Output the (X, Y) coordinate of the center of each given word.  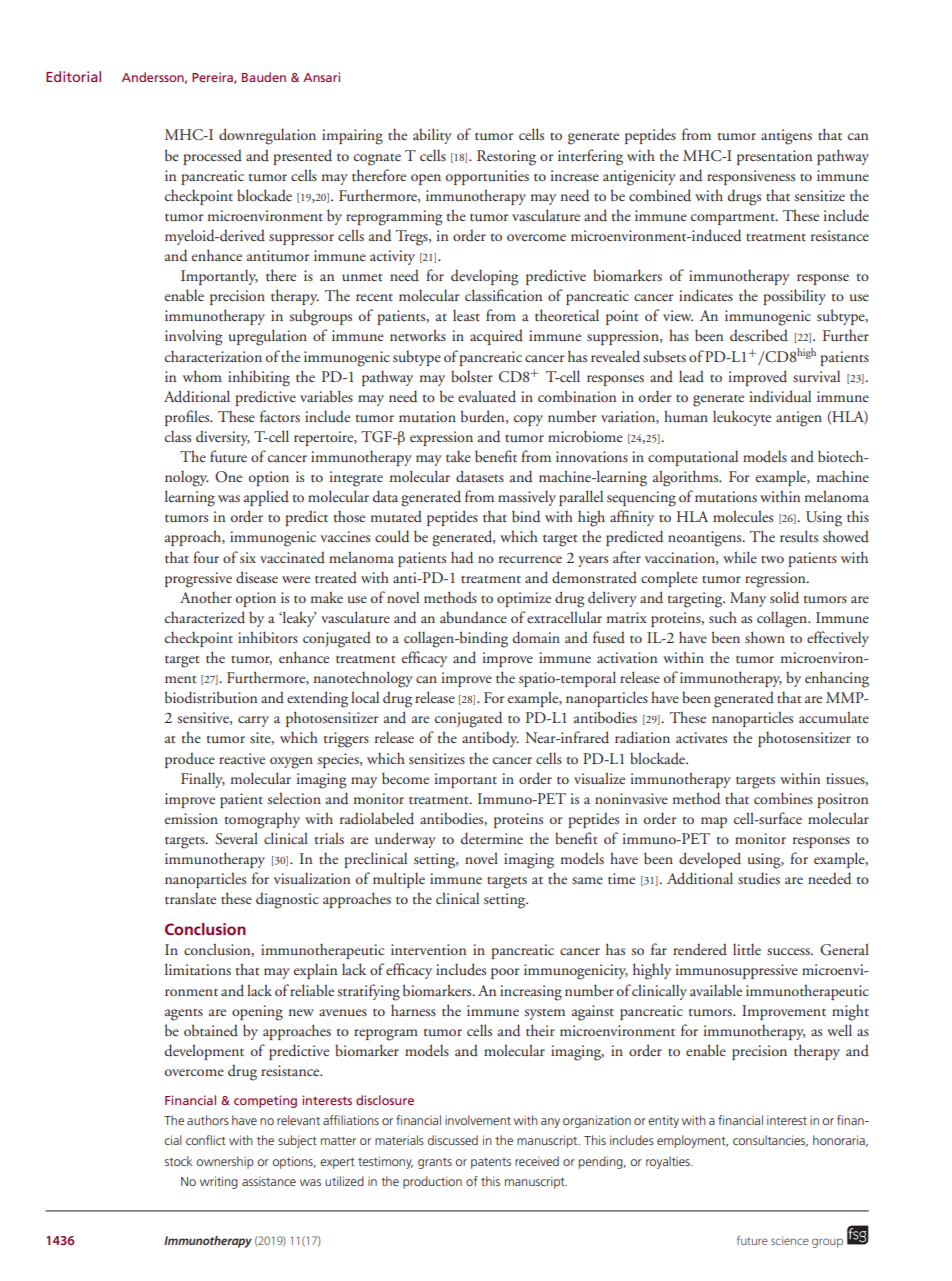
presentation (774, 157)
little (747, 949)
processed (212, 157)
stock (178, 1161)
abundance (473, 617)
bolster (472, 376)
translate (190, 898)
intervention (428, 949)
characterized (205, 617)
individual (780, 396)
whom (202, 376)
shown (765, 637)
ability (432, 136)
